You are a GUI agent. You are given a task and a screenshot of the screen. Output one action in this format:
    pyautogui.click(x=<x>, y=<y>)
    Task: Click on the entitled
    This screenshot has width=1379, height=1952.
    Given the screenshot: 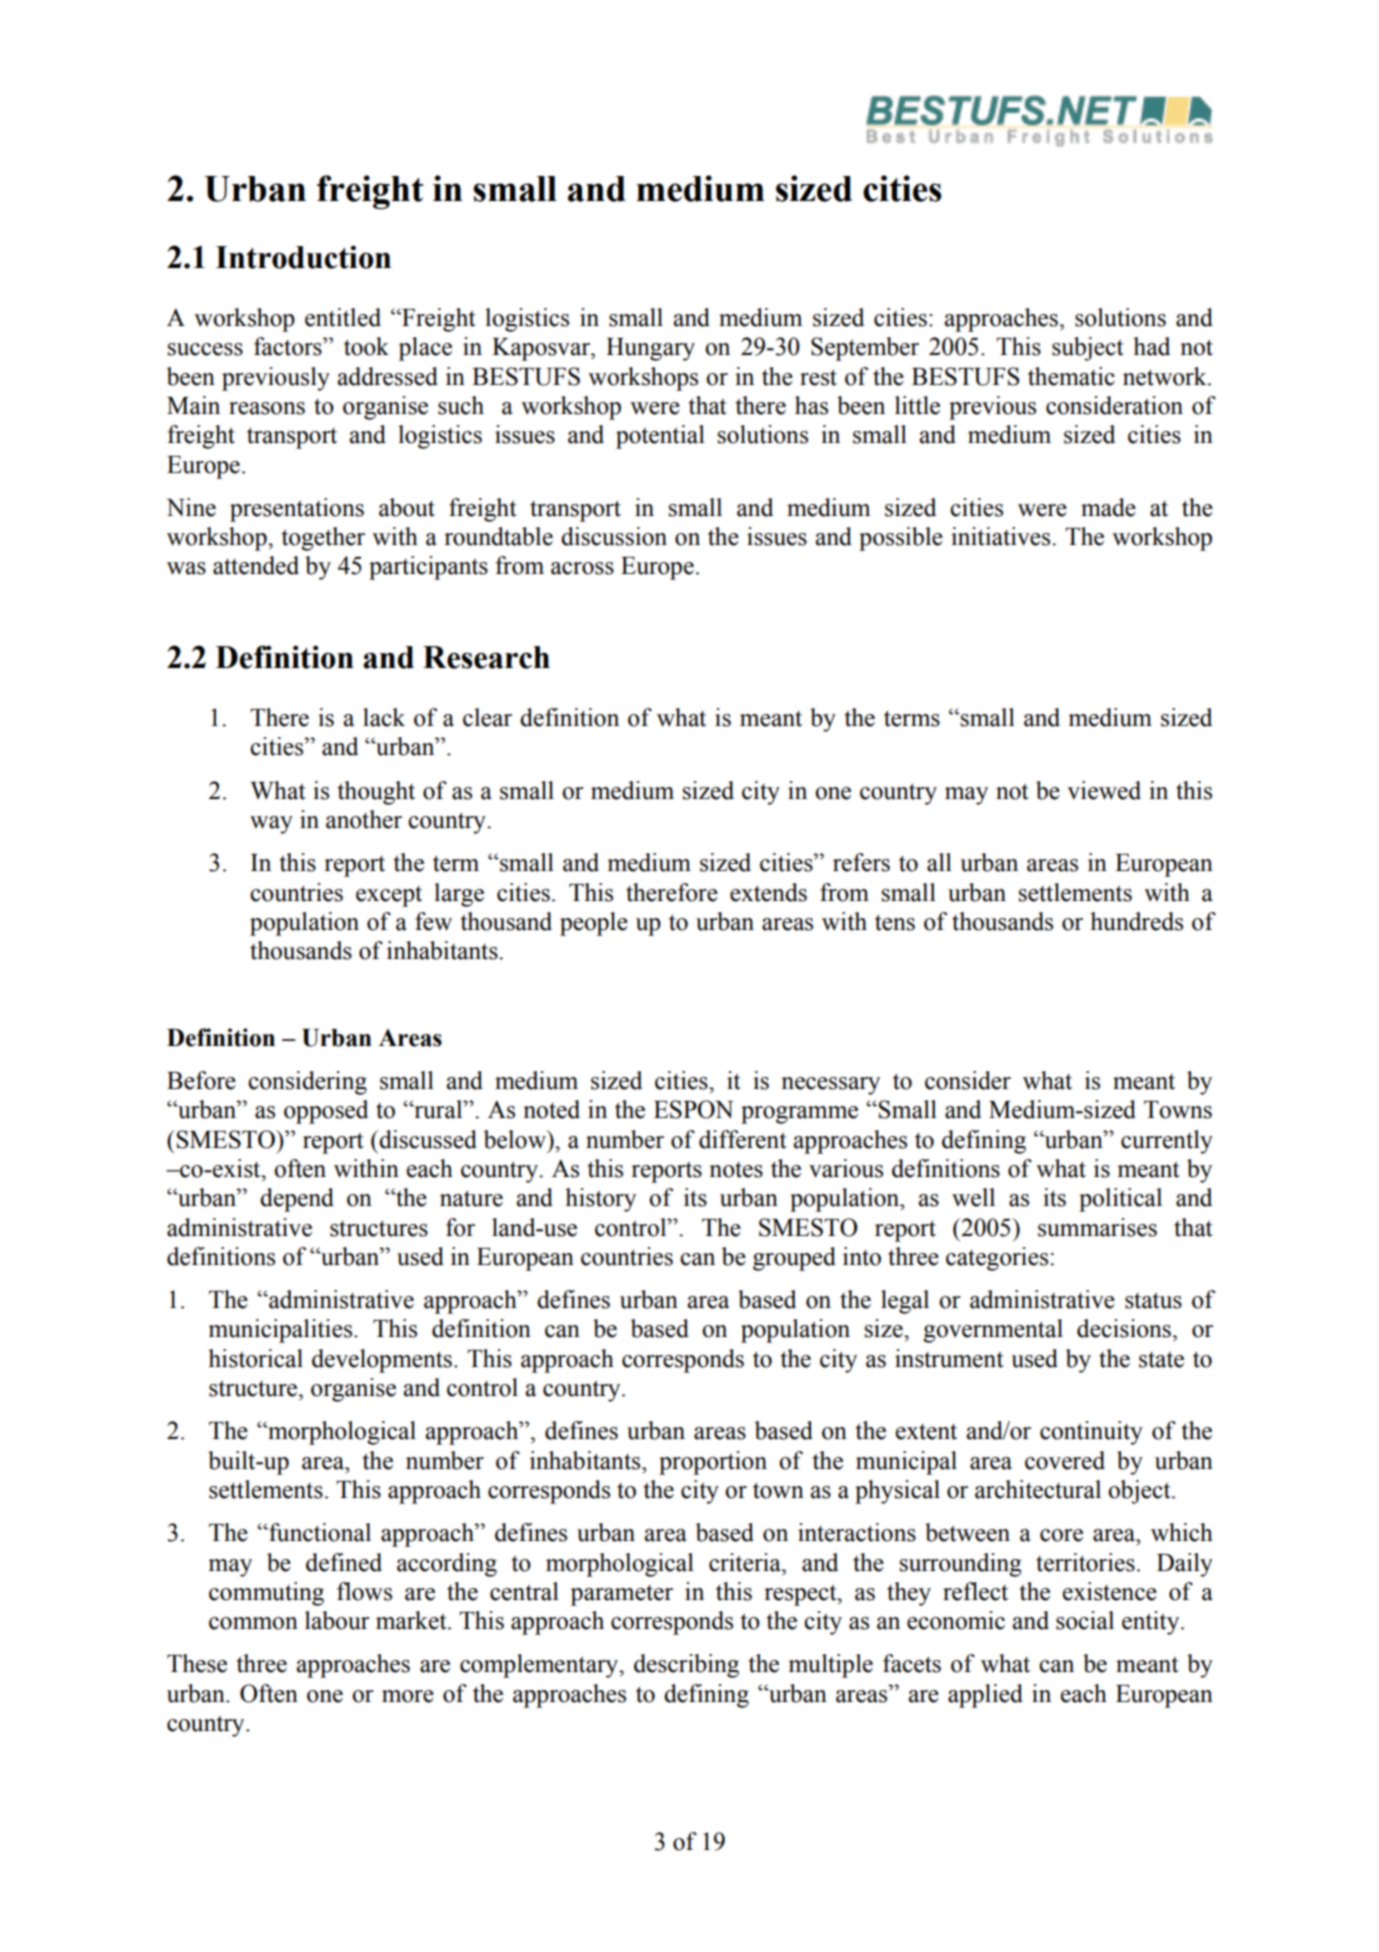 What is the action you would take?
    pyautogui.click(x=343, y=317)
